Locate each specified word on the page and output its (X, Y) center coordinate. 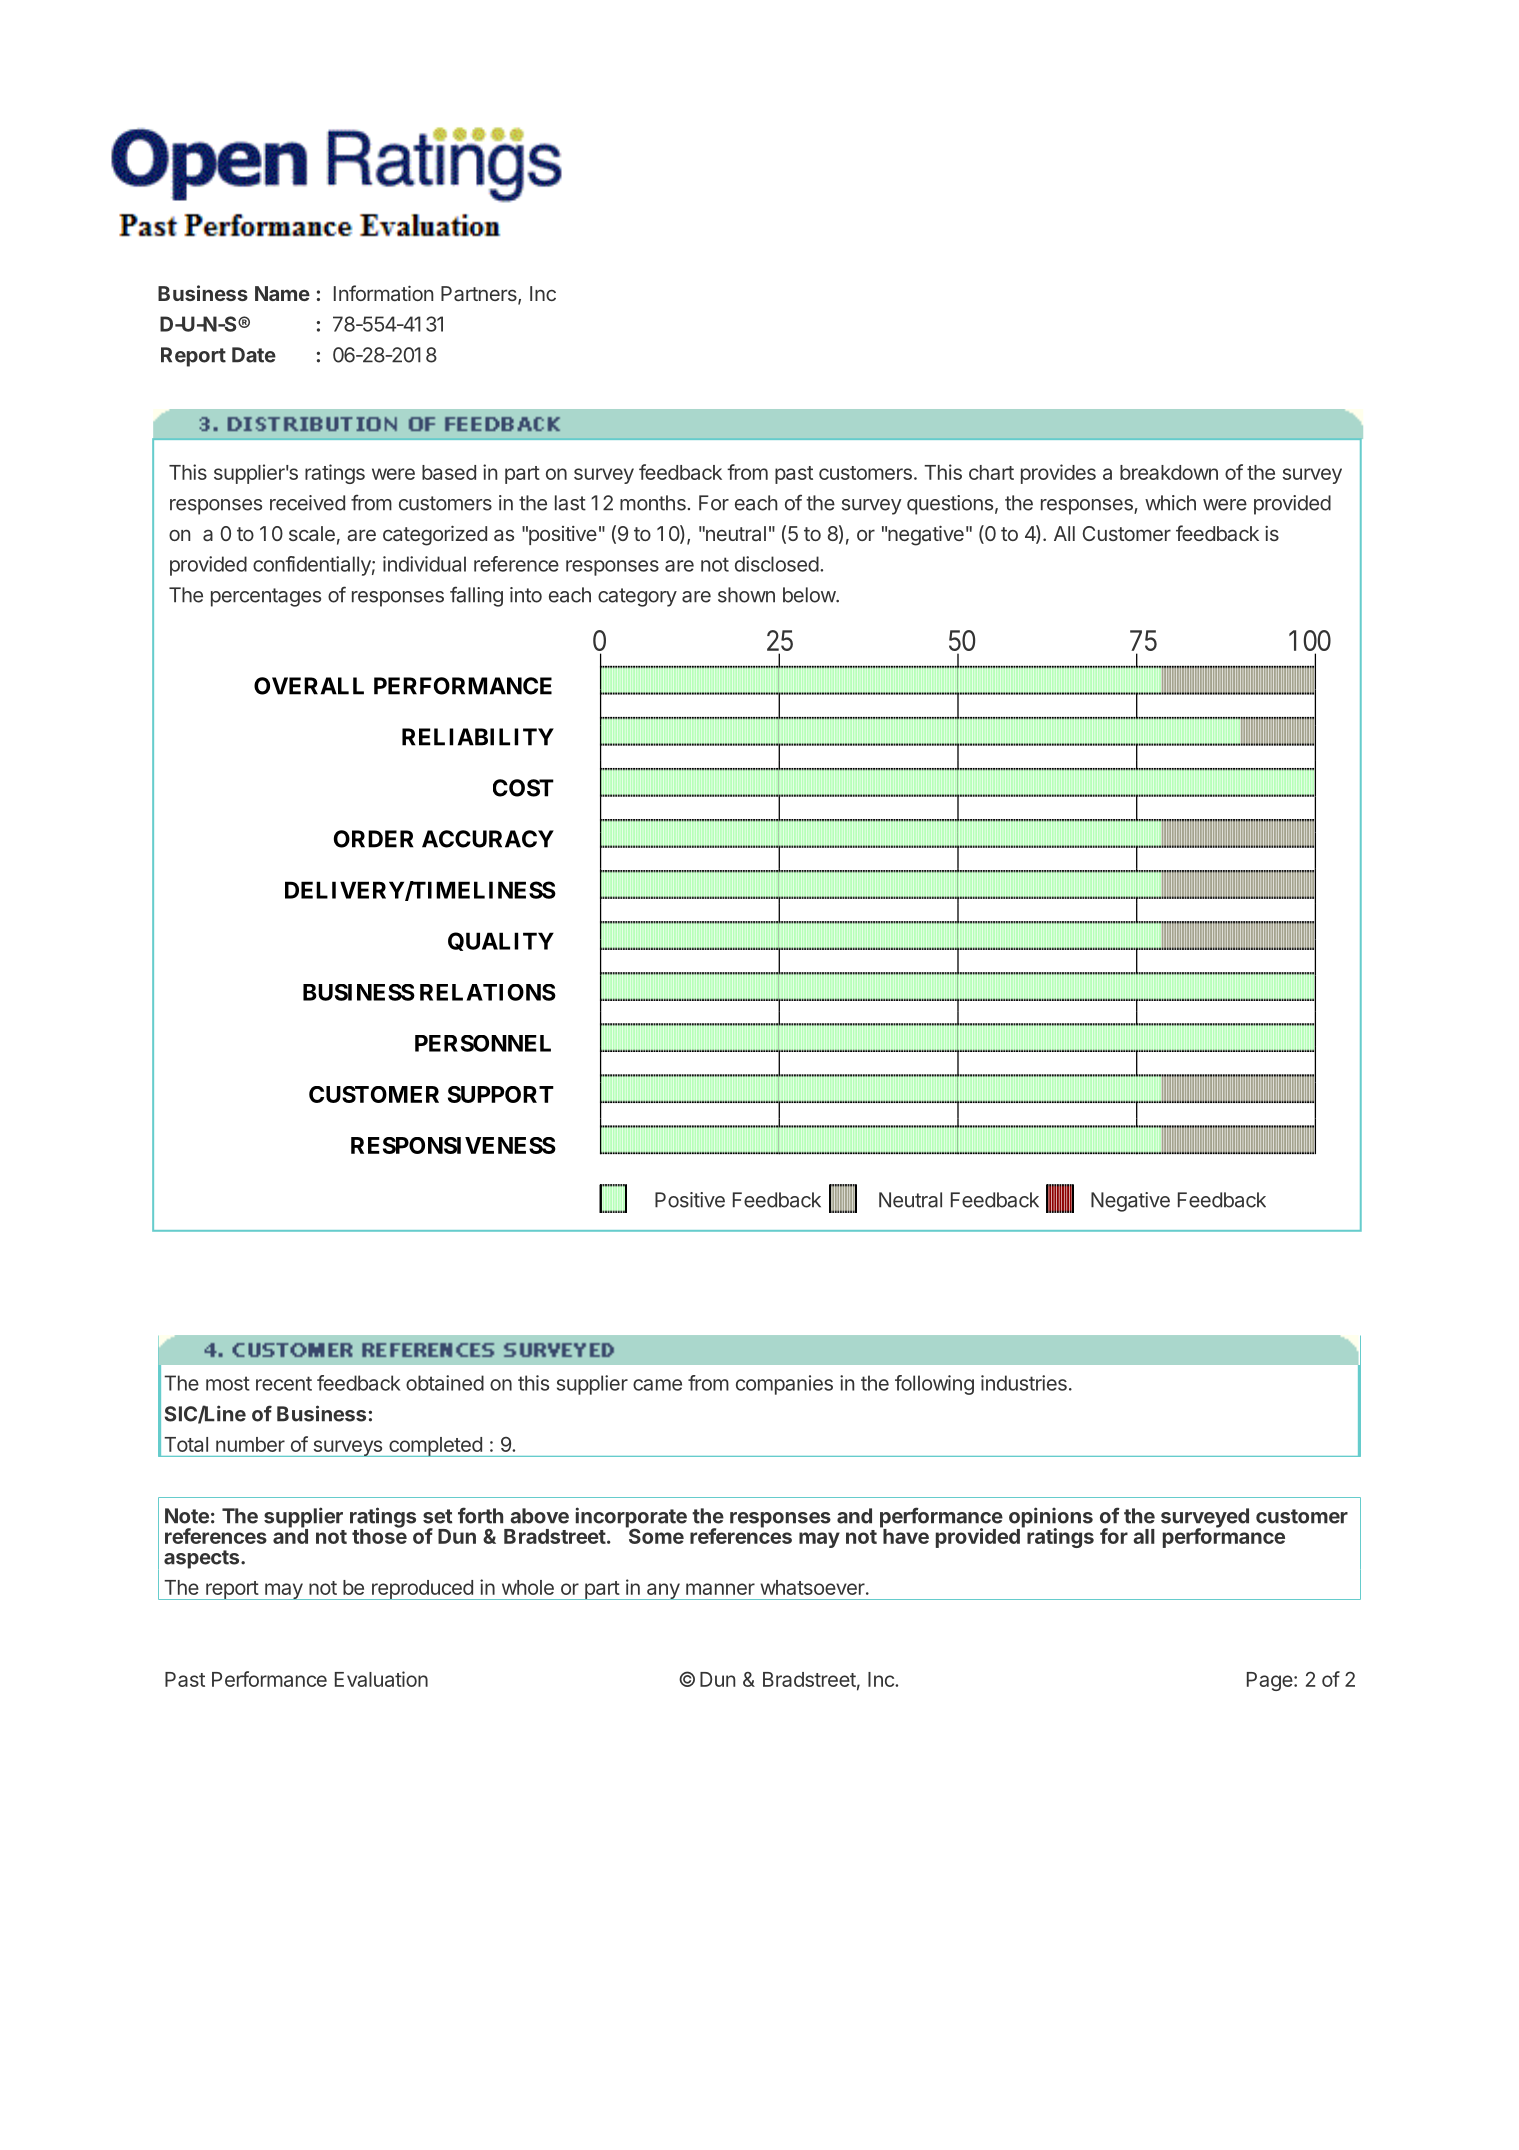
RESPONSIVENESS (453, 1145)
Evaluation (381, 1679)
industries (1024, 1383)
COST (523, 788)
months (653, 503)
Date (254, 355)
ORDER (374, 839)
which (1170, 503)
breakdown (1169, 472)
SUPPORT (501, 1094)
